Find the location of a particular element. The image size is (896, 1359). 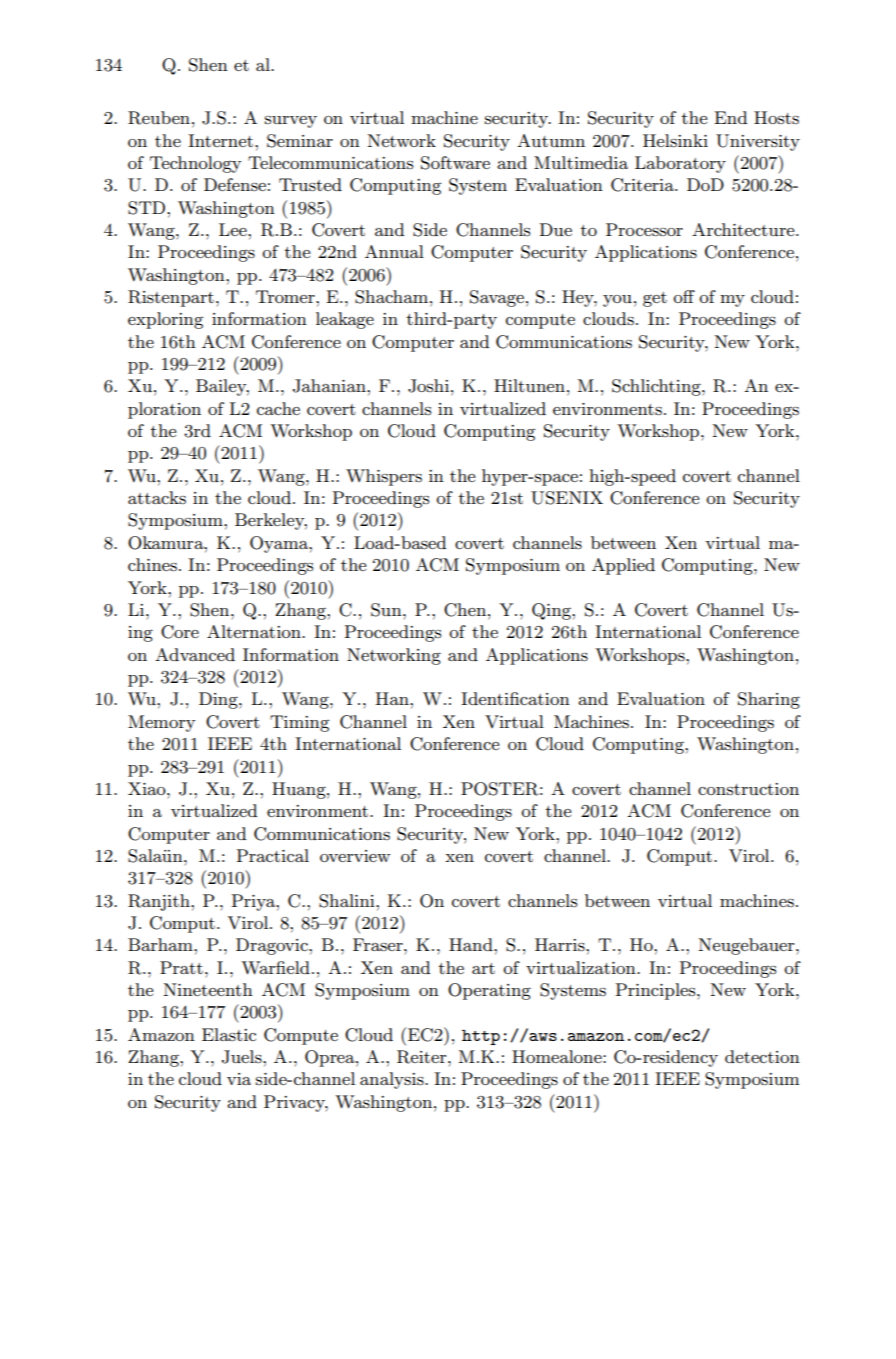

Practical is located at coordinates (273, 855).
